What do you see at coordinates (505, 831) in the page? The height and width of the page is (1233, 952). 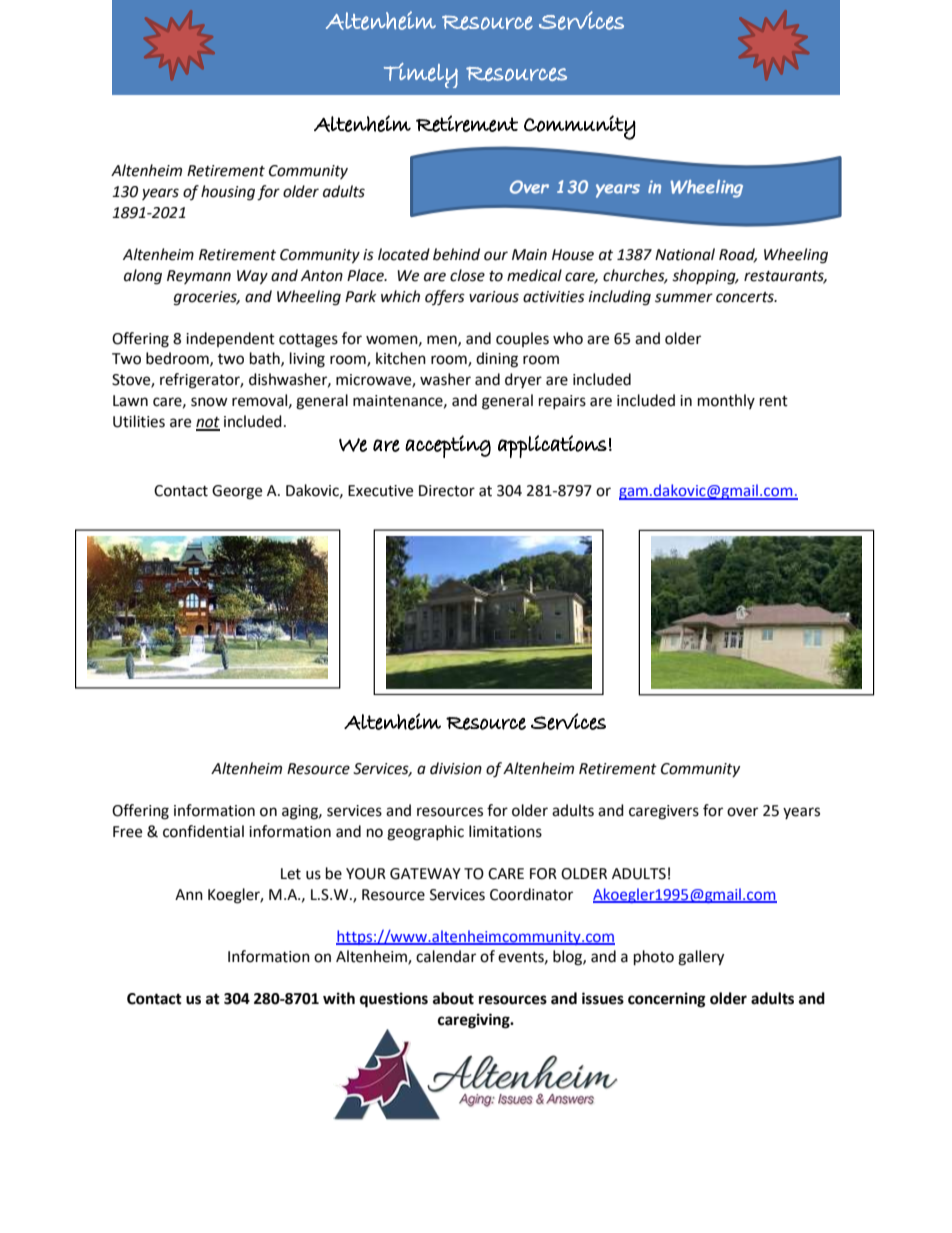 I see `limitations` at bounding box center [505, 831].
